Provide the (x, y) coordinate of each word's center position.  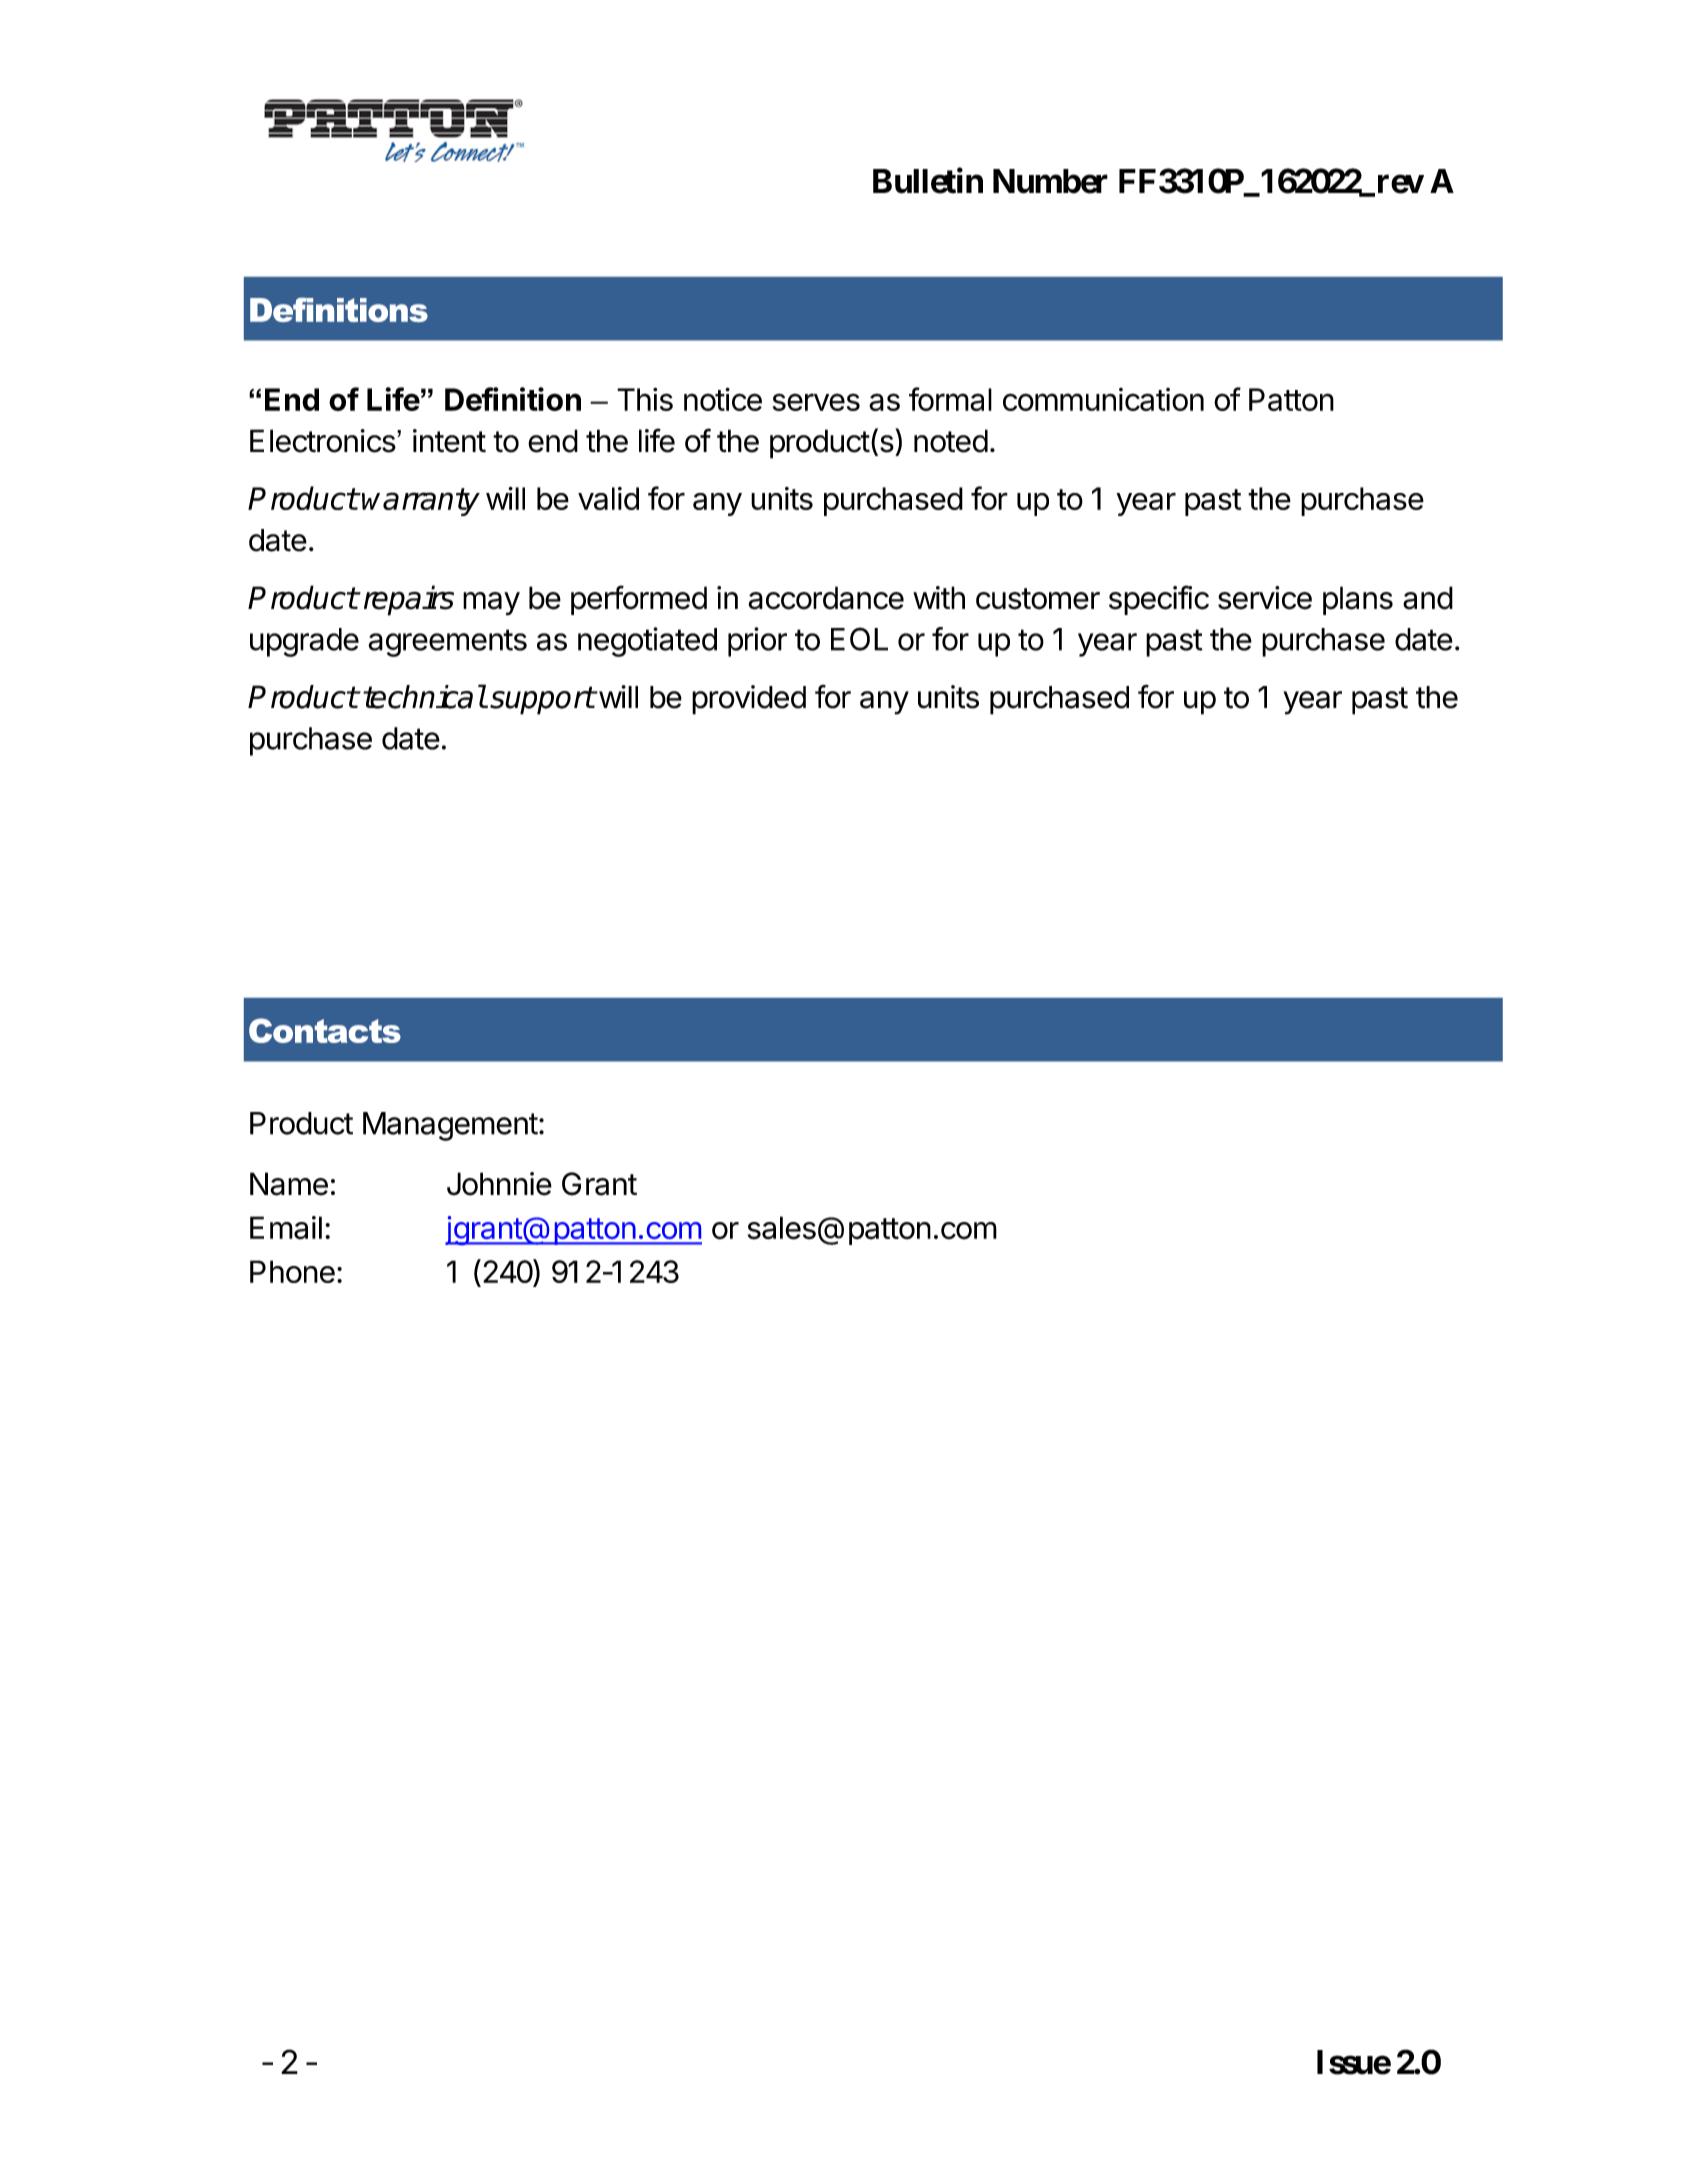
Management (450, 1126)
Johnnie (499, 1184)
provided (749, 700)
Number (1050, 181)
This (645, 399)
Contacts (325, 1030)
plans (1358, 600)
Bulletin (928, 181)
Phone (292, 1271)
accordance (826, 598)
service (1265, 598)
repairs (407, 600)
